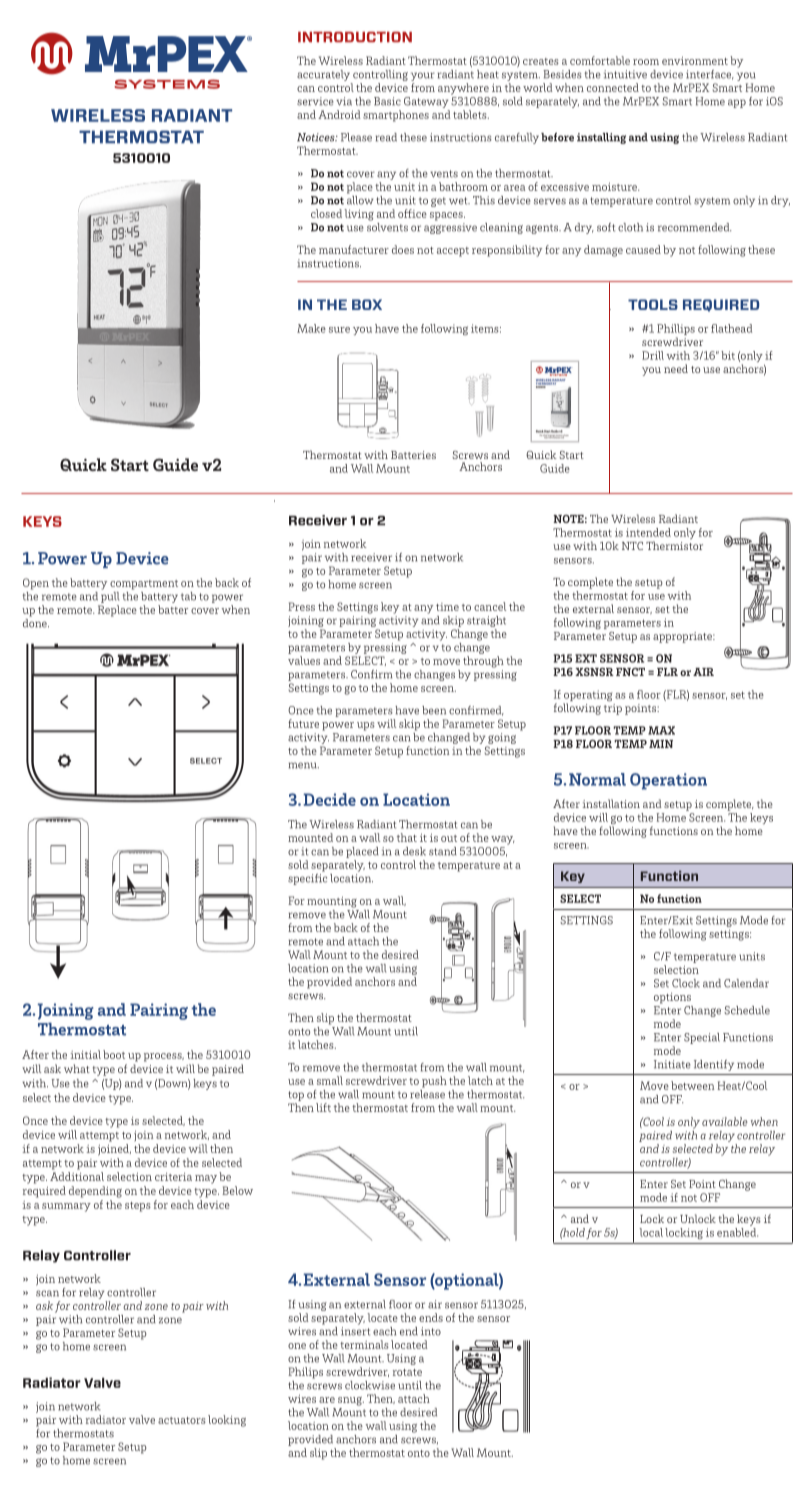  Describe the element at coordinates (144, 585) in the page. I see `compartment` at that location.
